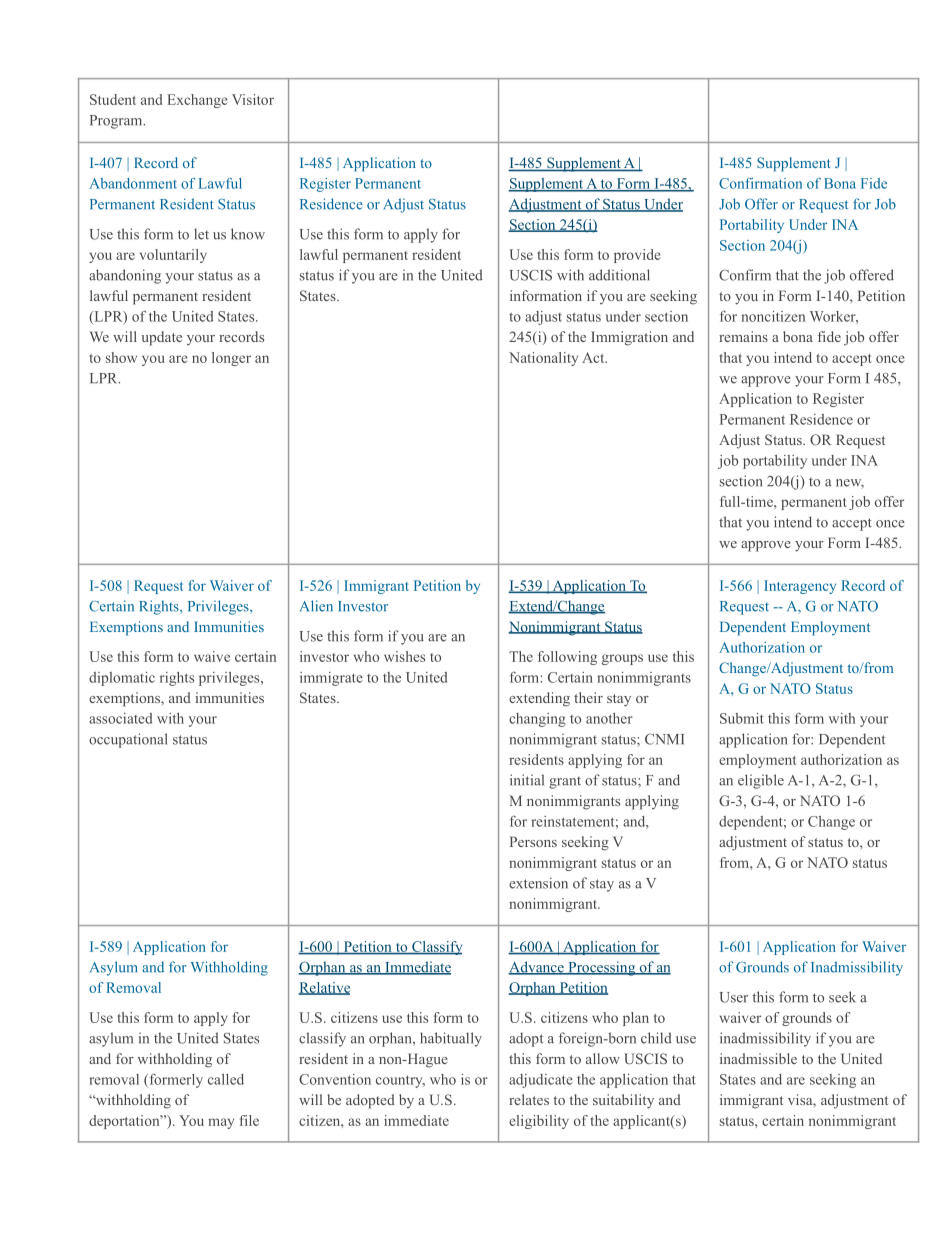 Image resolution: width=952 pixels, height=1233 pixels. Describe the element at coordinates (543, 359) in the page. I see `Nationality` at that location.
